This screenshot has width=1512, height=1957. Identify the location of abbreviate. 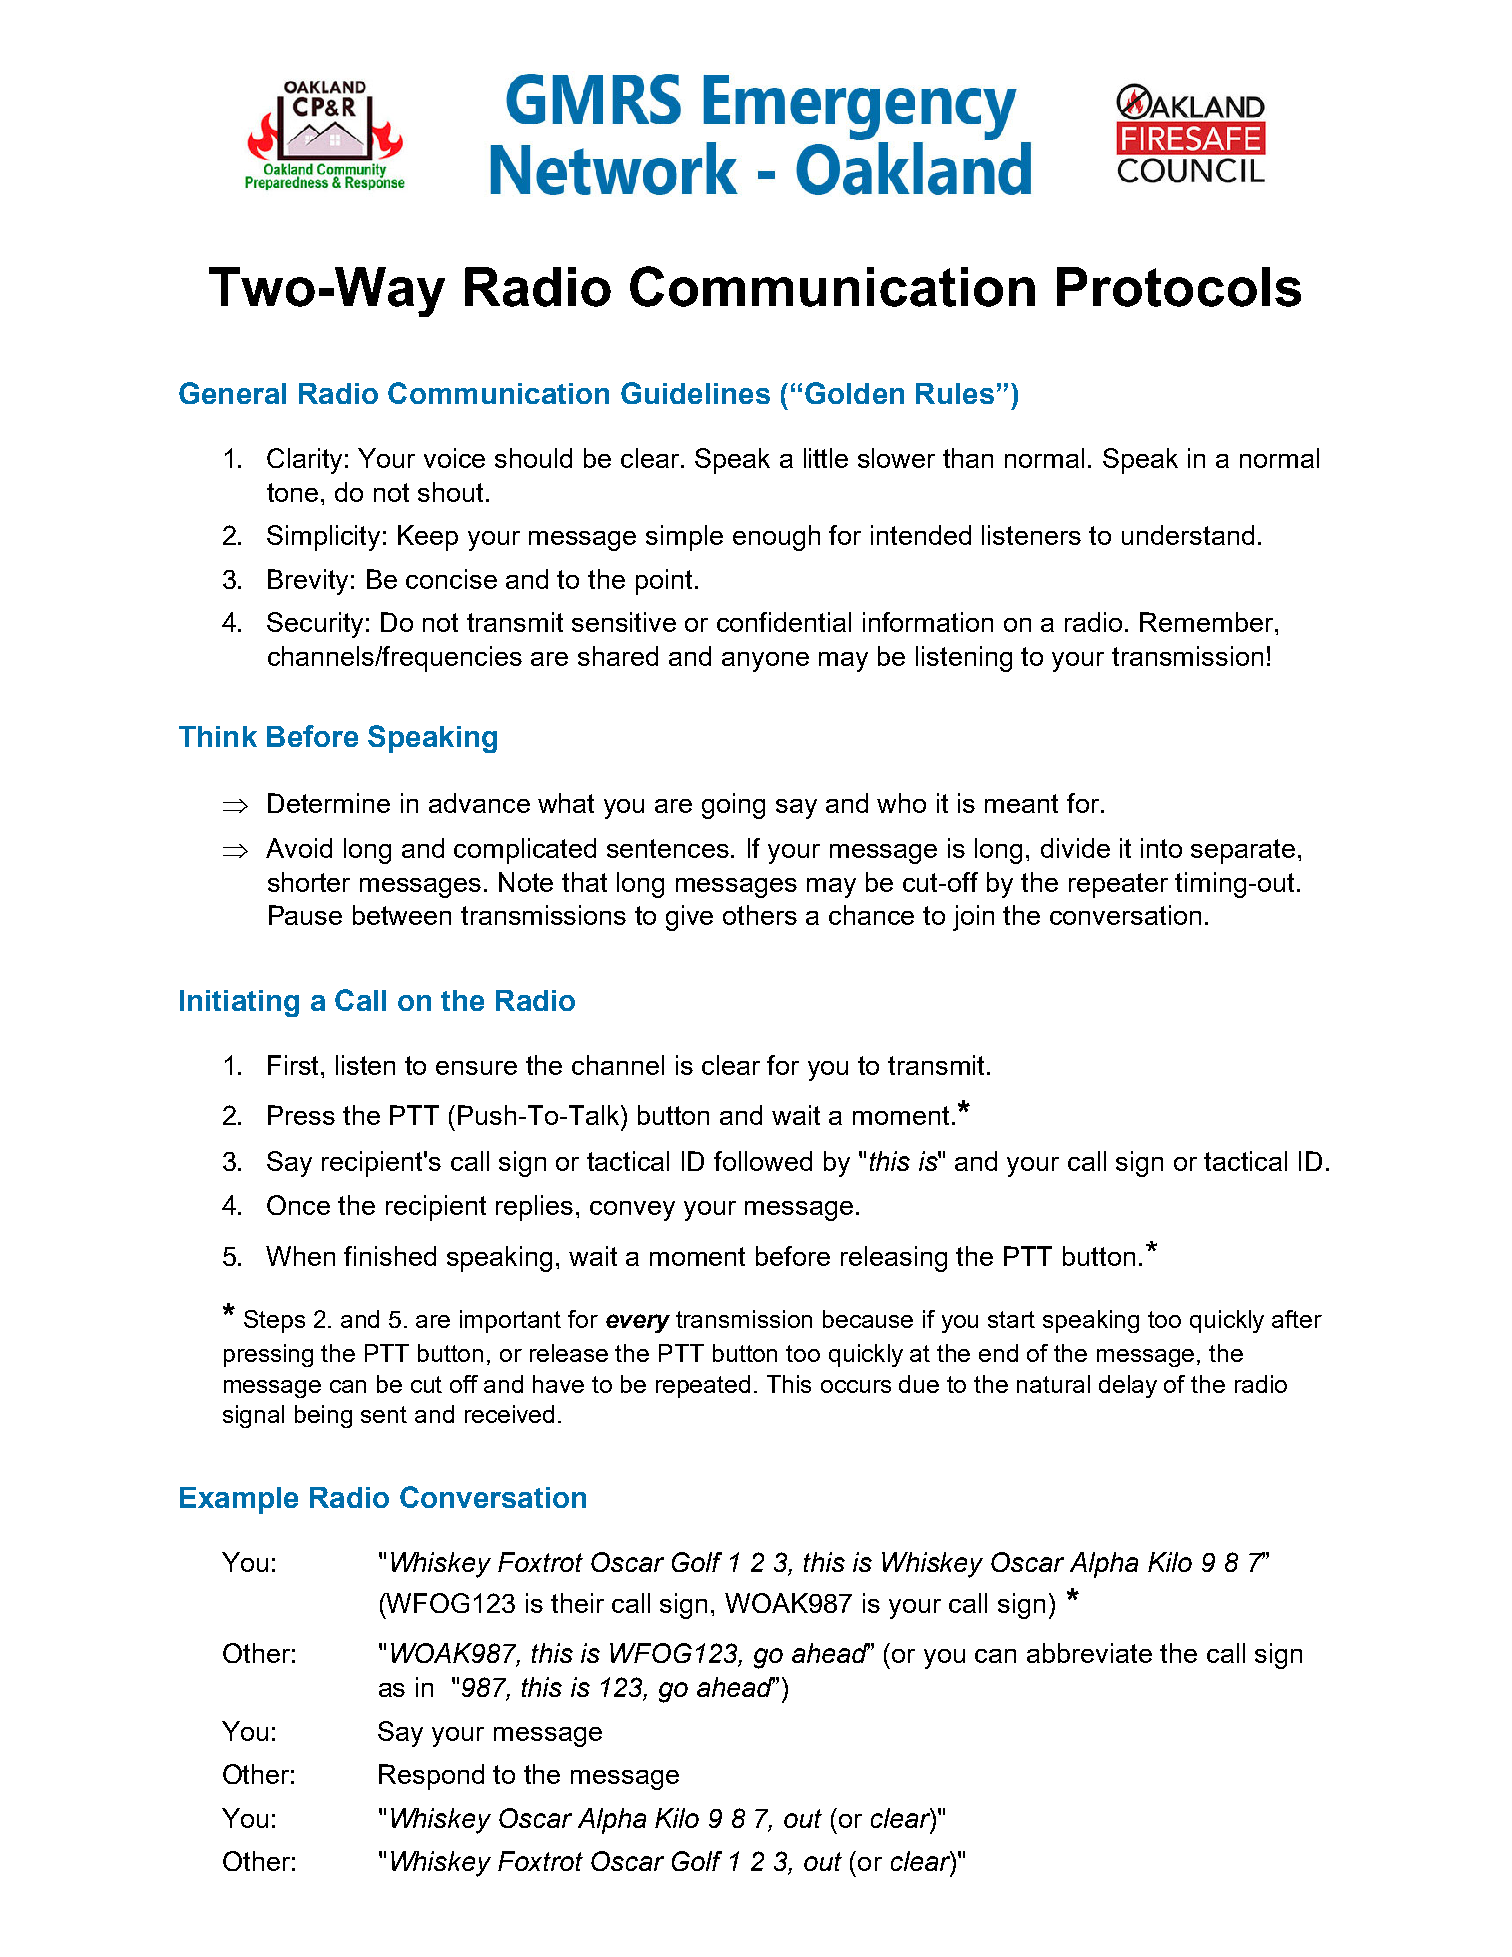
(1089, 1653).
